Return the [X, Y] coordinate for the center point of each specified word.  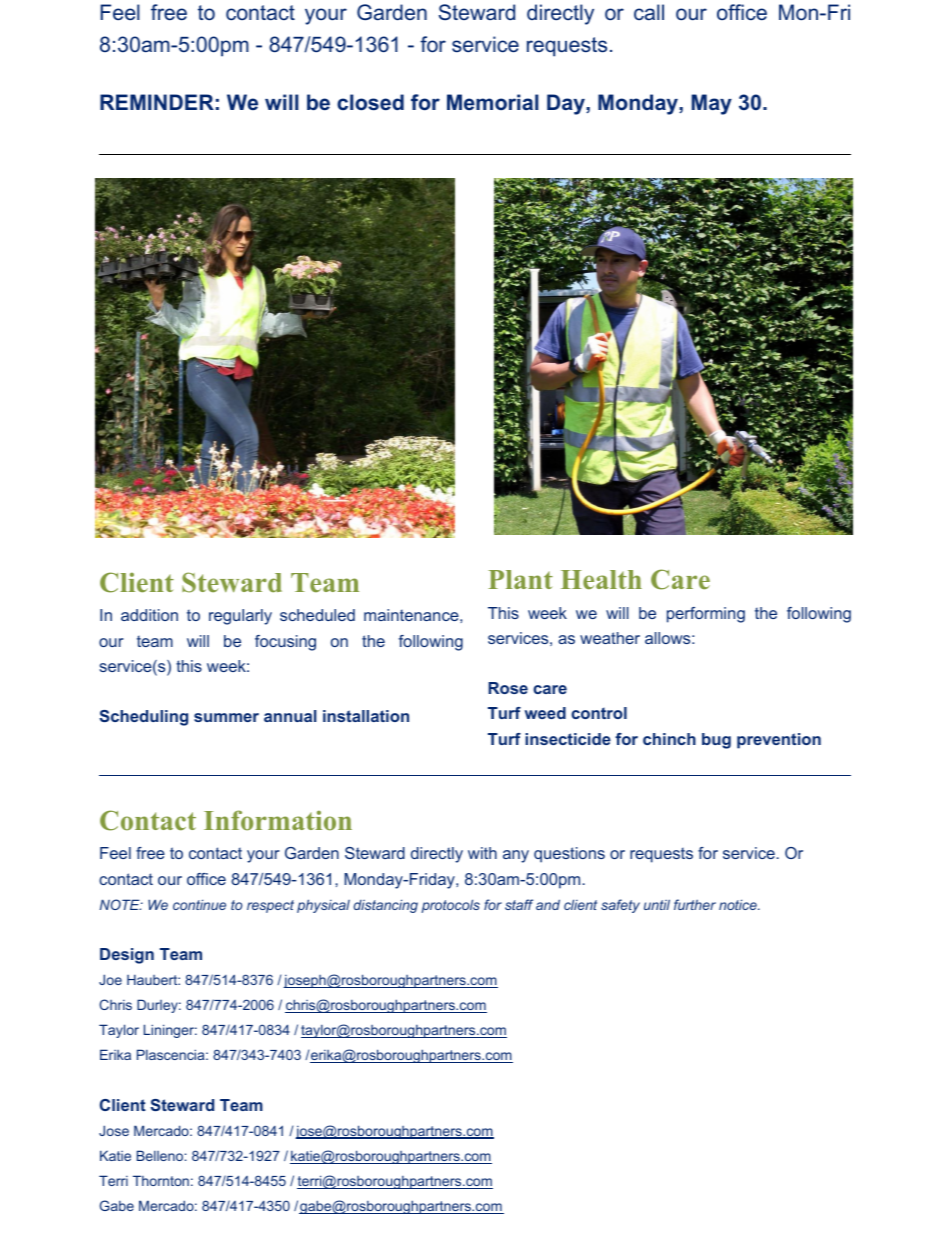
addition [149, 615]
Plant [520, 579]
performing [706, 615]
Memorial [493, 102]
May [712, 104]
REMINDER [157, 102]
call [649, 12]
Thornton [161, 1180]
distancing [386, 906]
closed [370, 102]
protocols [450, 906]
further [695, 904]
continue [199, 904]
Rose [508, 688]
